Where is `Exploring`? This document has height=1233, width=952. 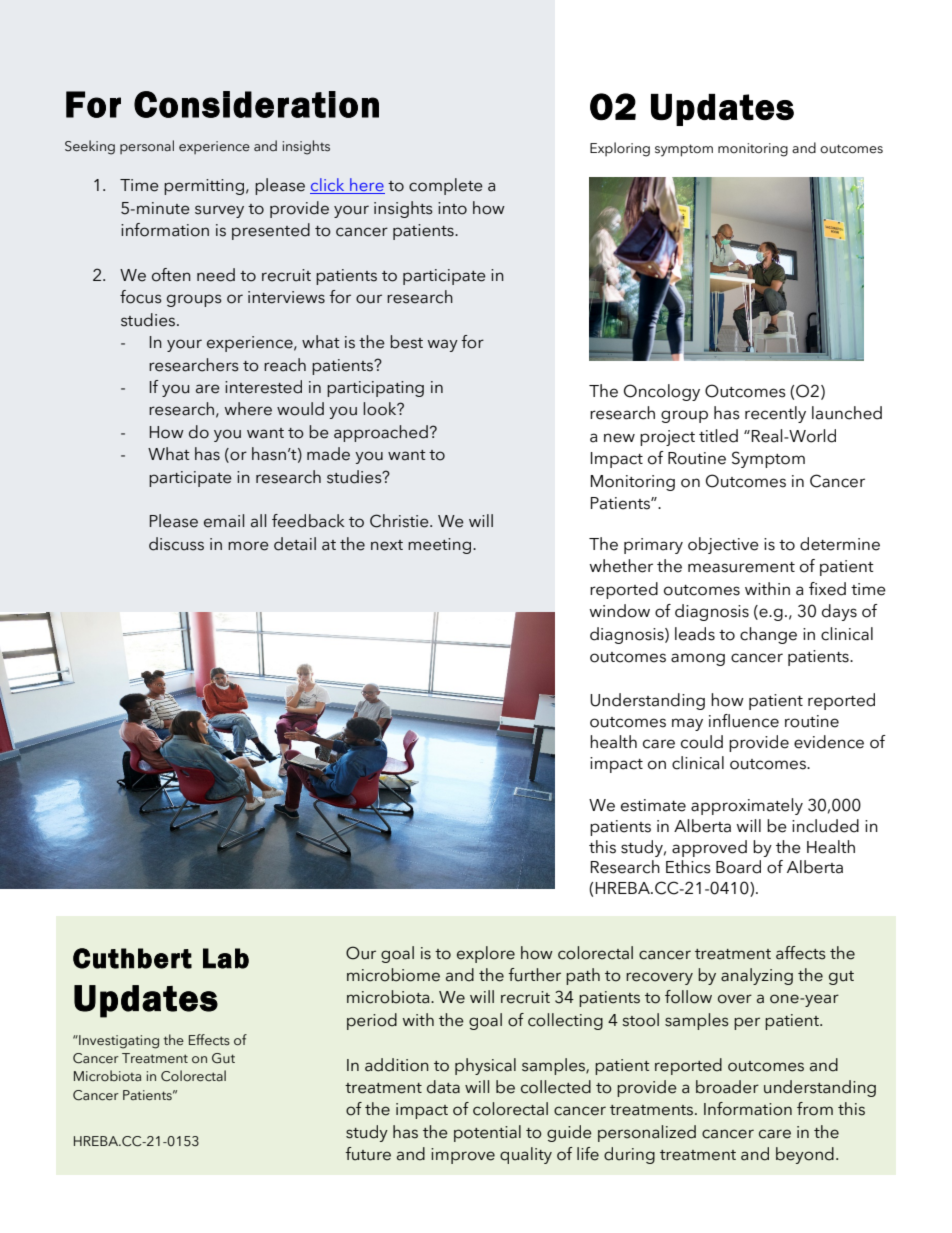
Exploring is located at coordinates (620, 149).
